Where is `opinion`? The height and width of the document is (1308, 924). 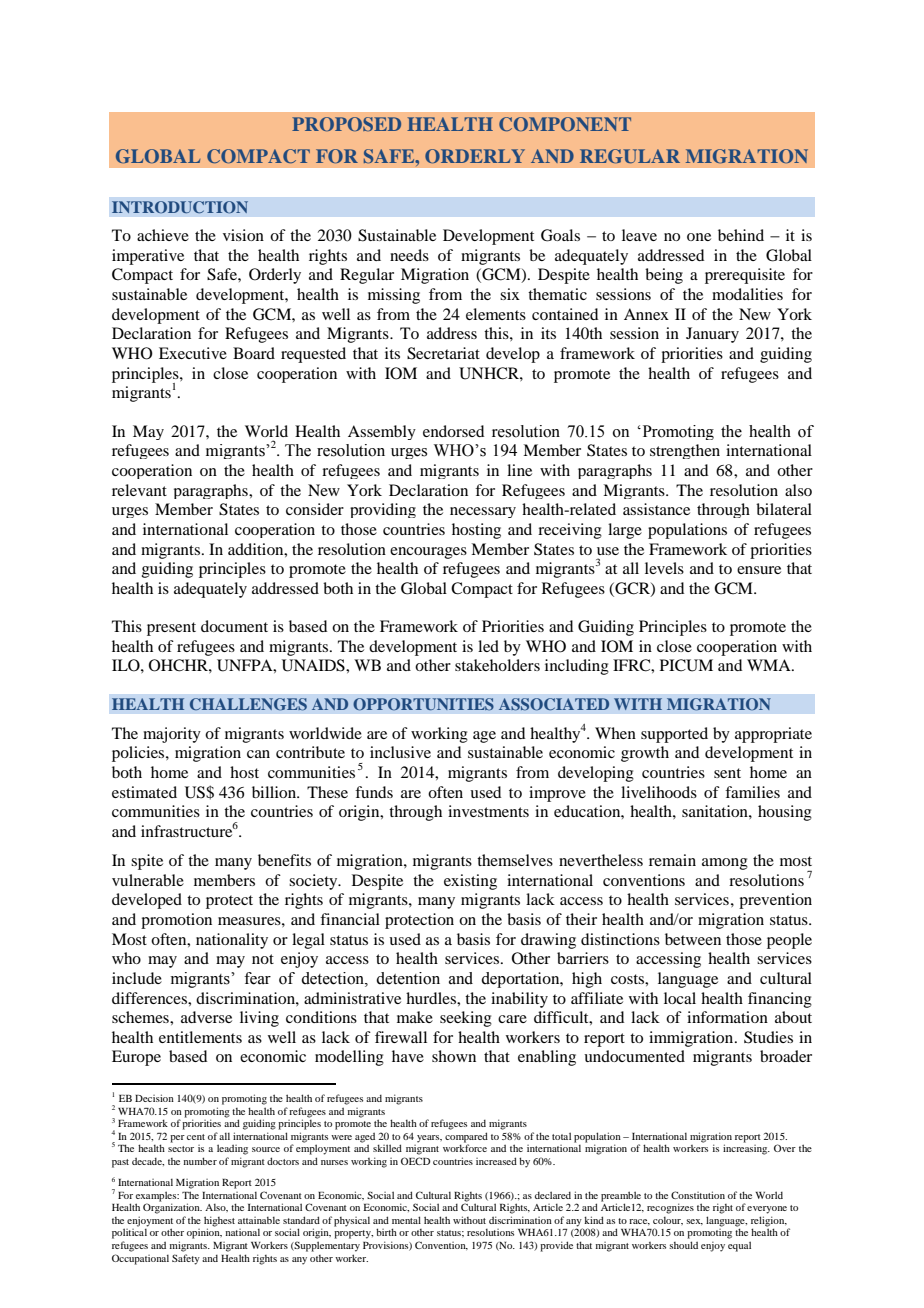 opinion is located at coordinates (204, 1233).
